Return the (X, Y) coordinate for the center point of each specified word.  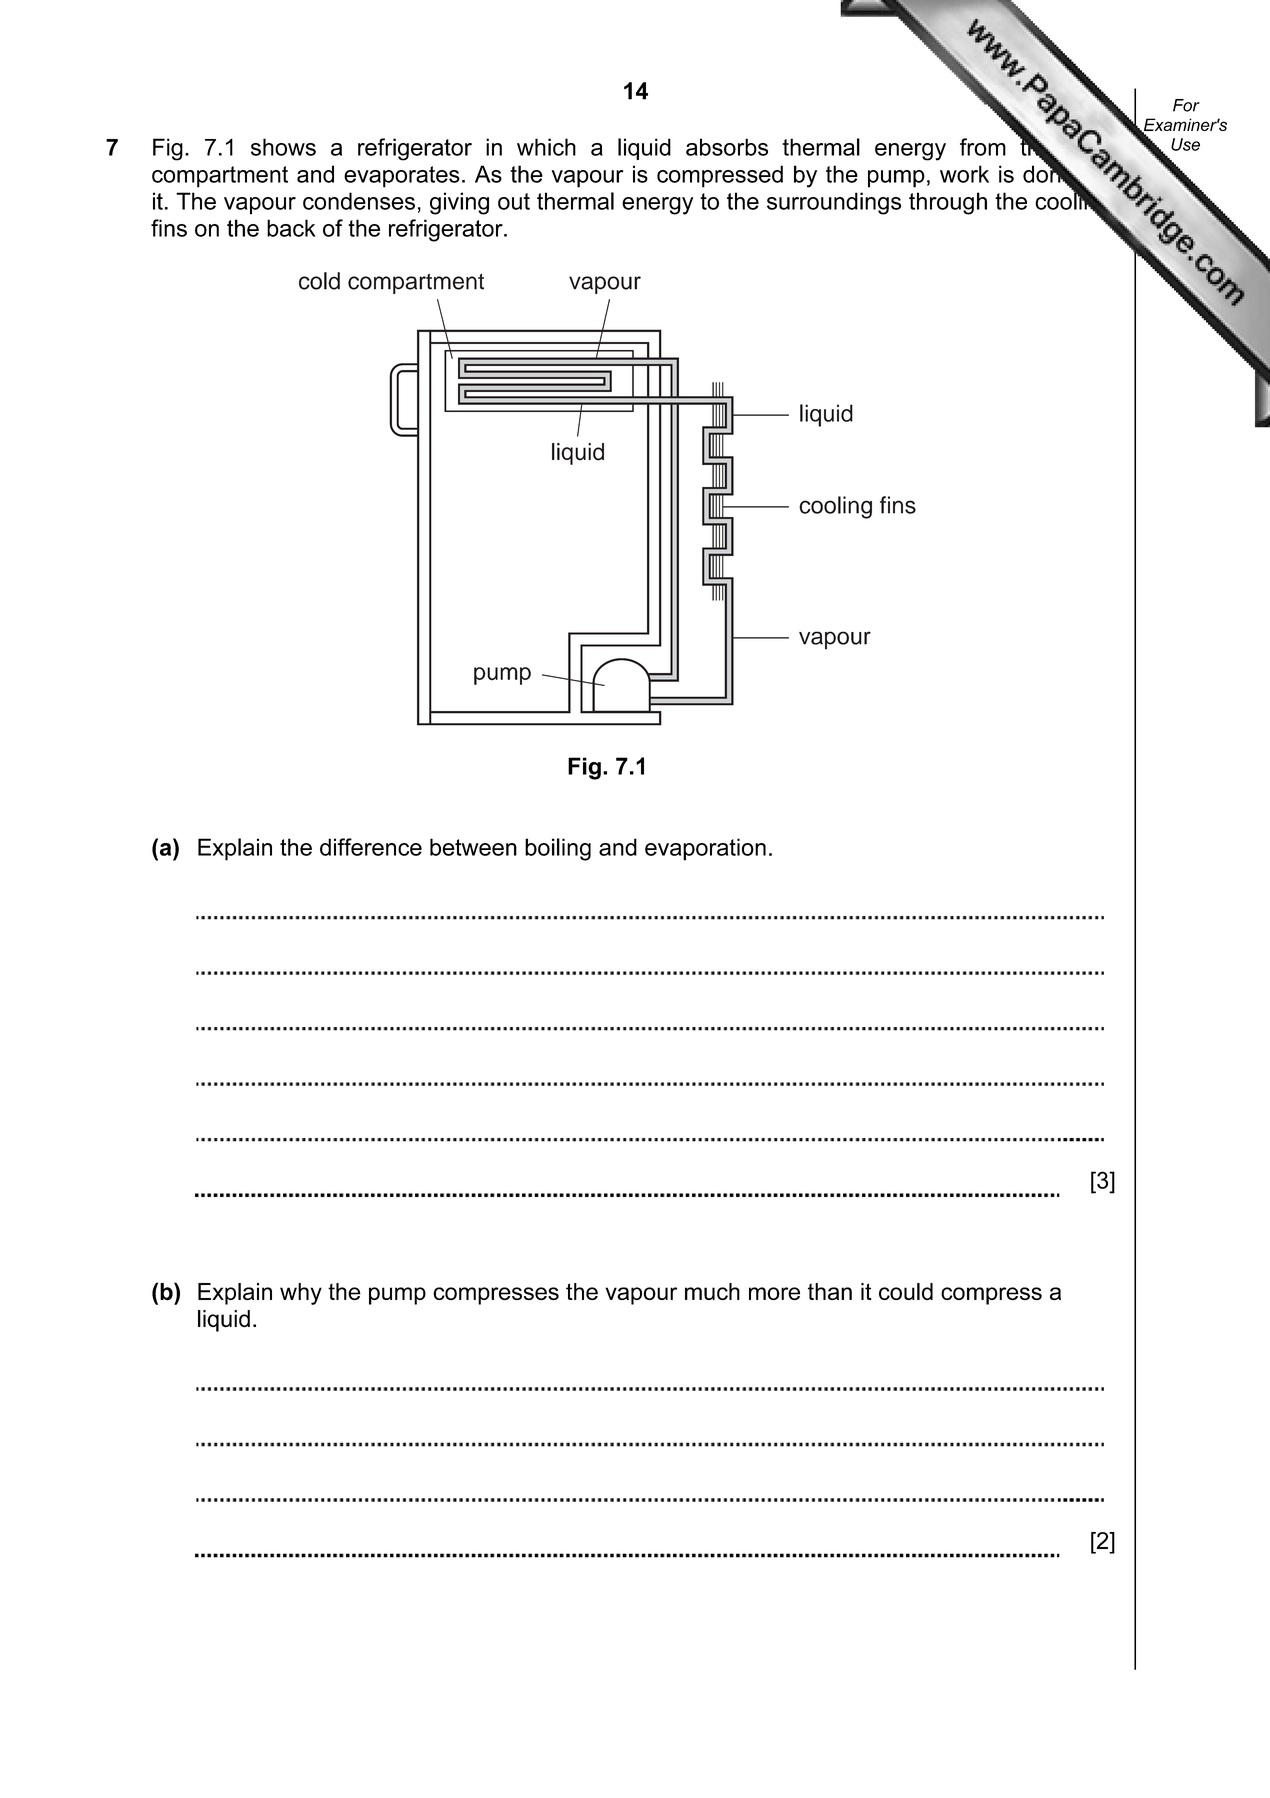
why (301, 1294)
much (712, 1291)
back (291, 228)
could (906, 1291)
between (473, 847)
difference (371, 847)
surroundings (834, 203)
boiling (558, 849)
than (830, 1291)
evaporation (705, 849)
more (774, 1293)
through (948, 203)
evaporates (402, 177)
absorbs (727, 147)
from (983, 147)
